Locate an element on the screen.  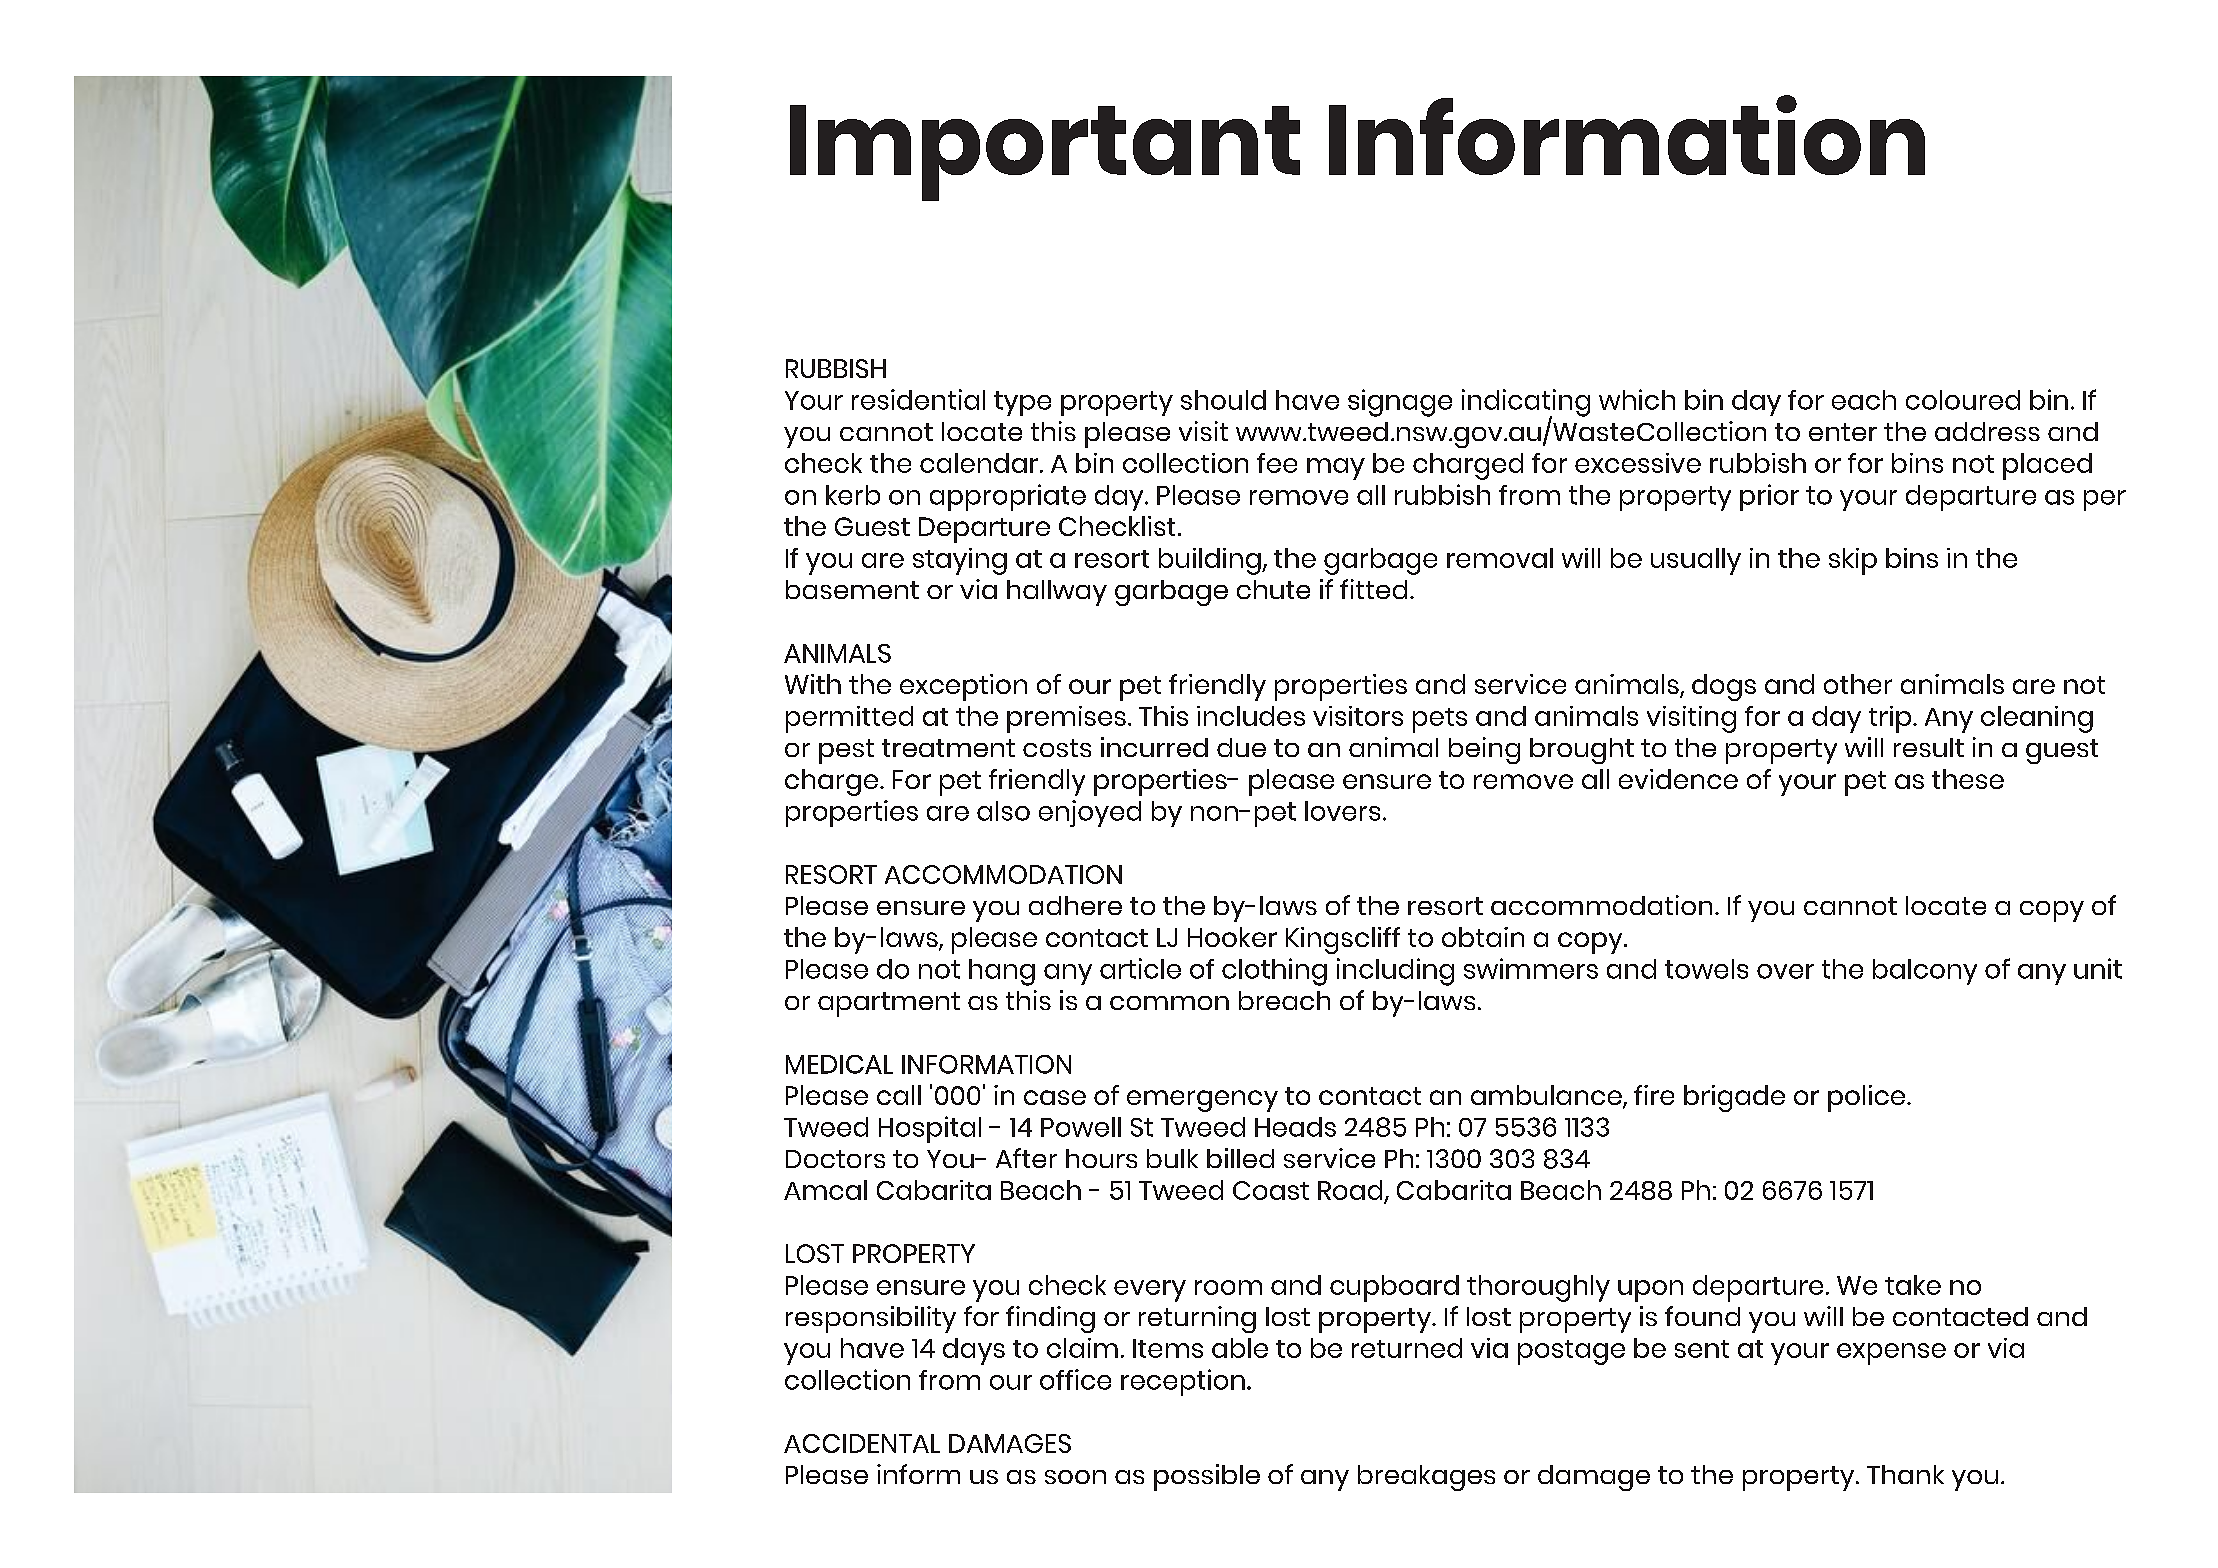
police is located at coordinates (1866, 1098).
